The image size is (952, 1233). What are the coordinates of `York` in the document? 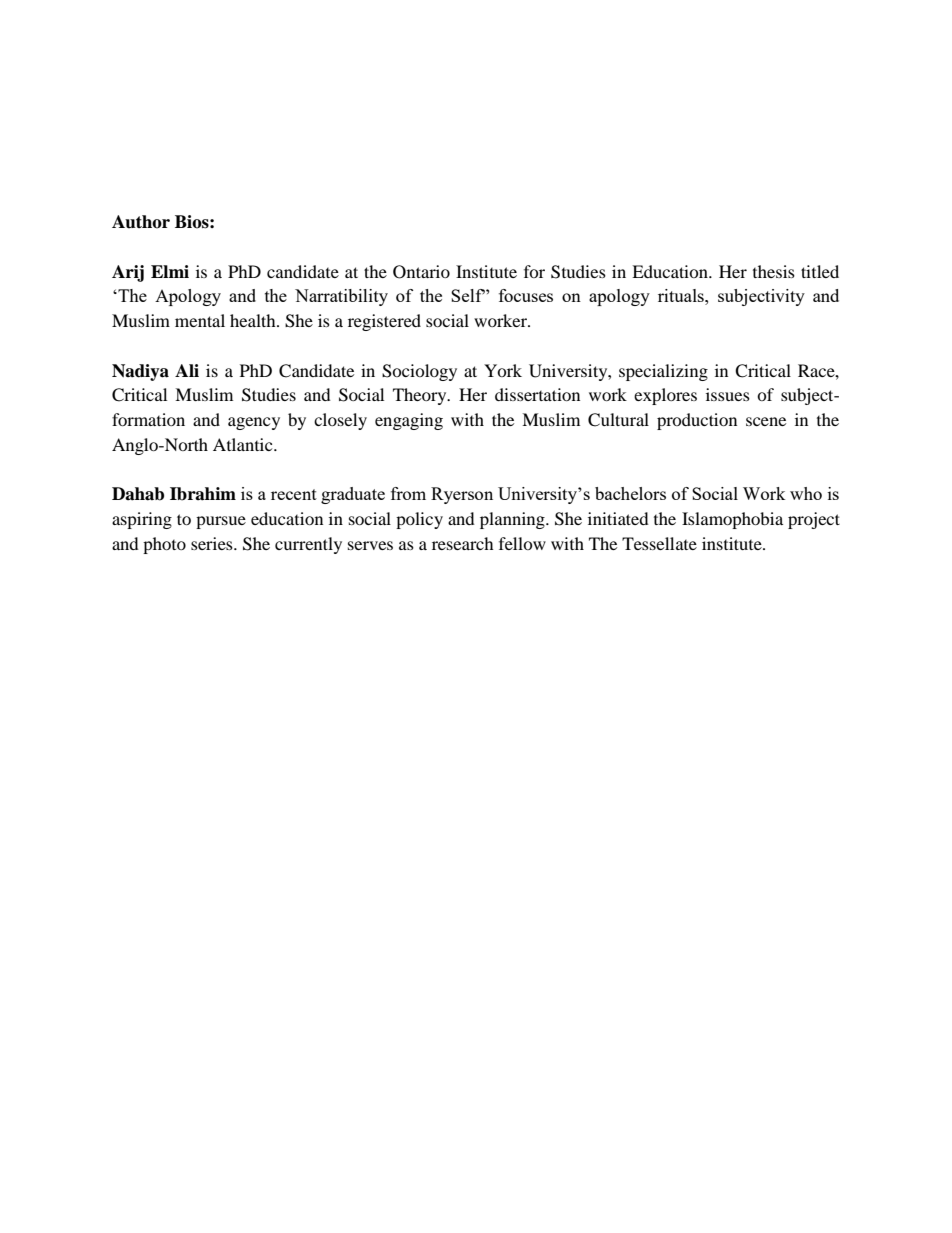 It's located at (503, 370).
